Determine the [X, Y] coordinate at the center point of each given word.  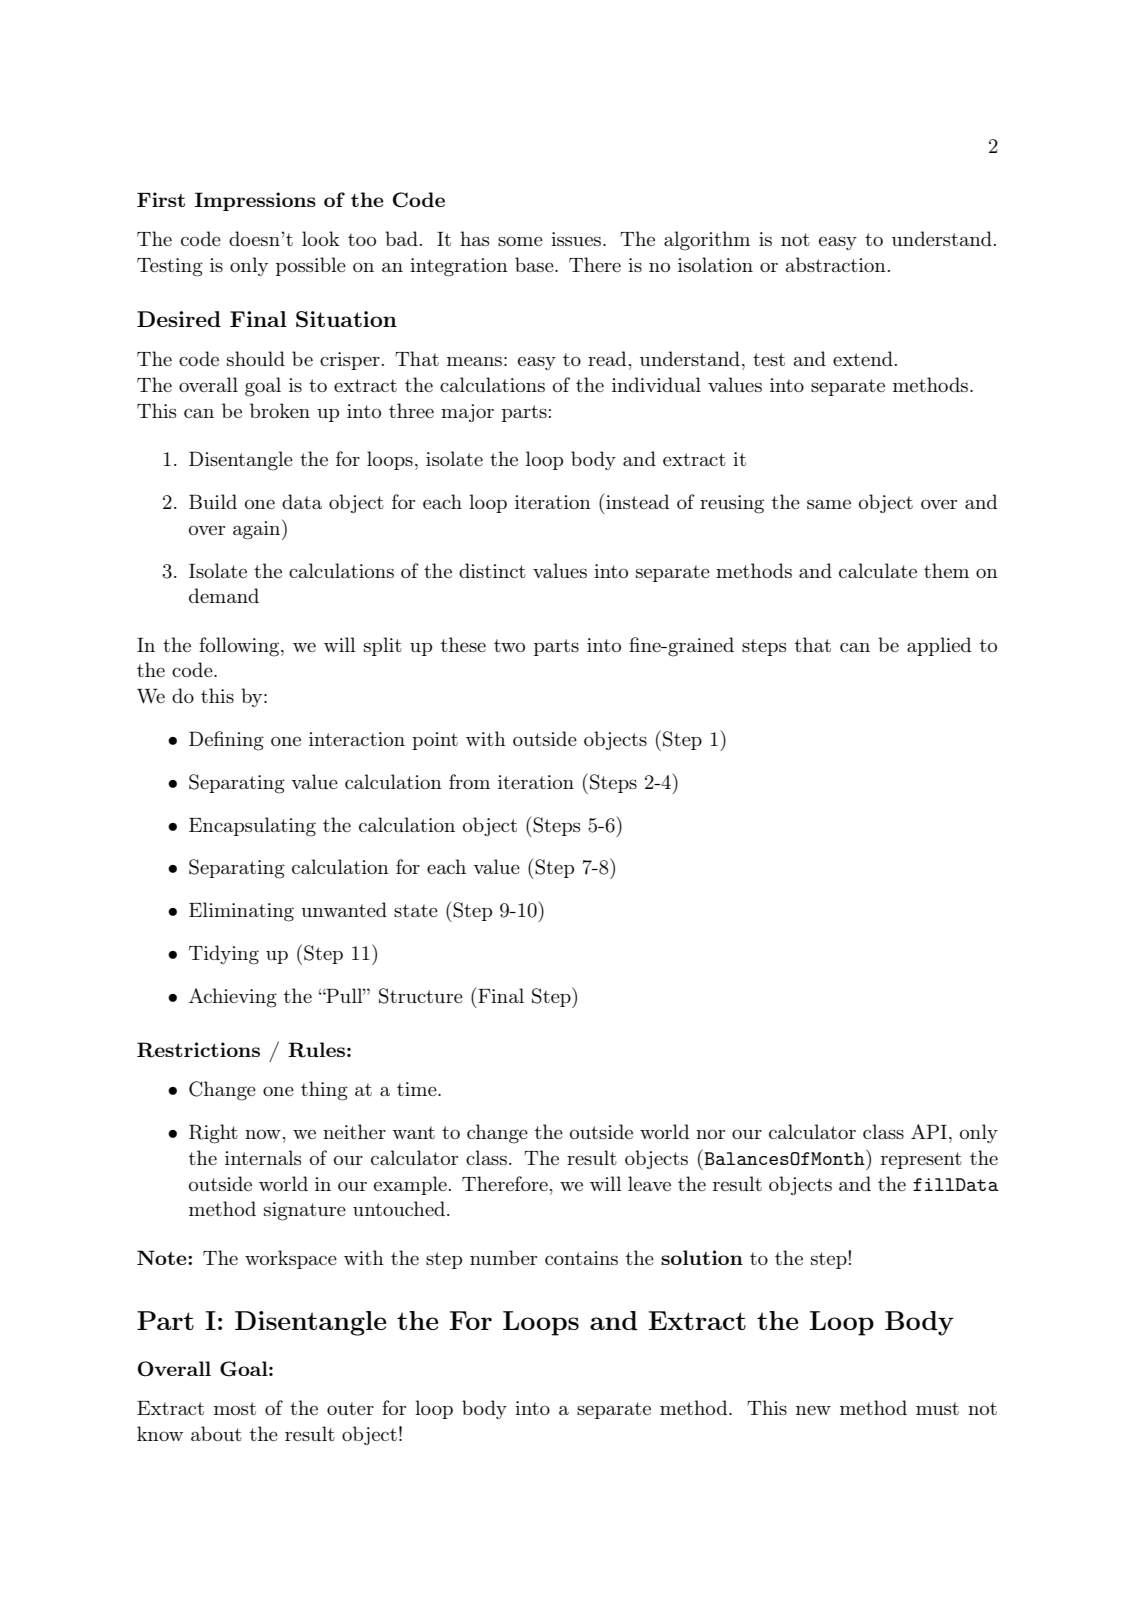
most [235, 1408]
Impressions [255, 201]
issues [576, 239]
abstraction [836, 264]
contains [581, 1258]
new [813, 1410]
